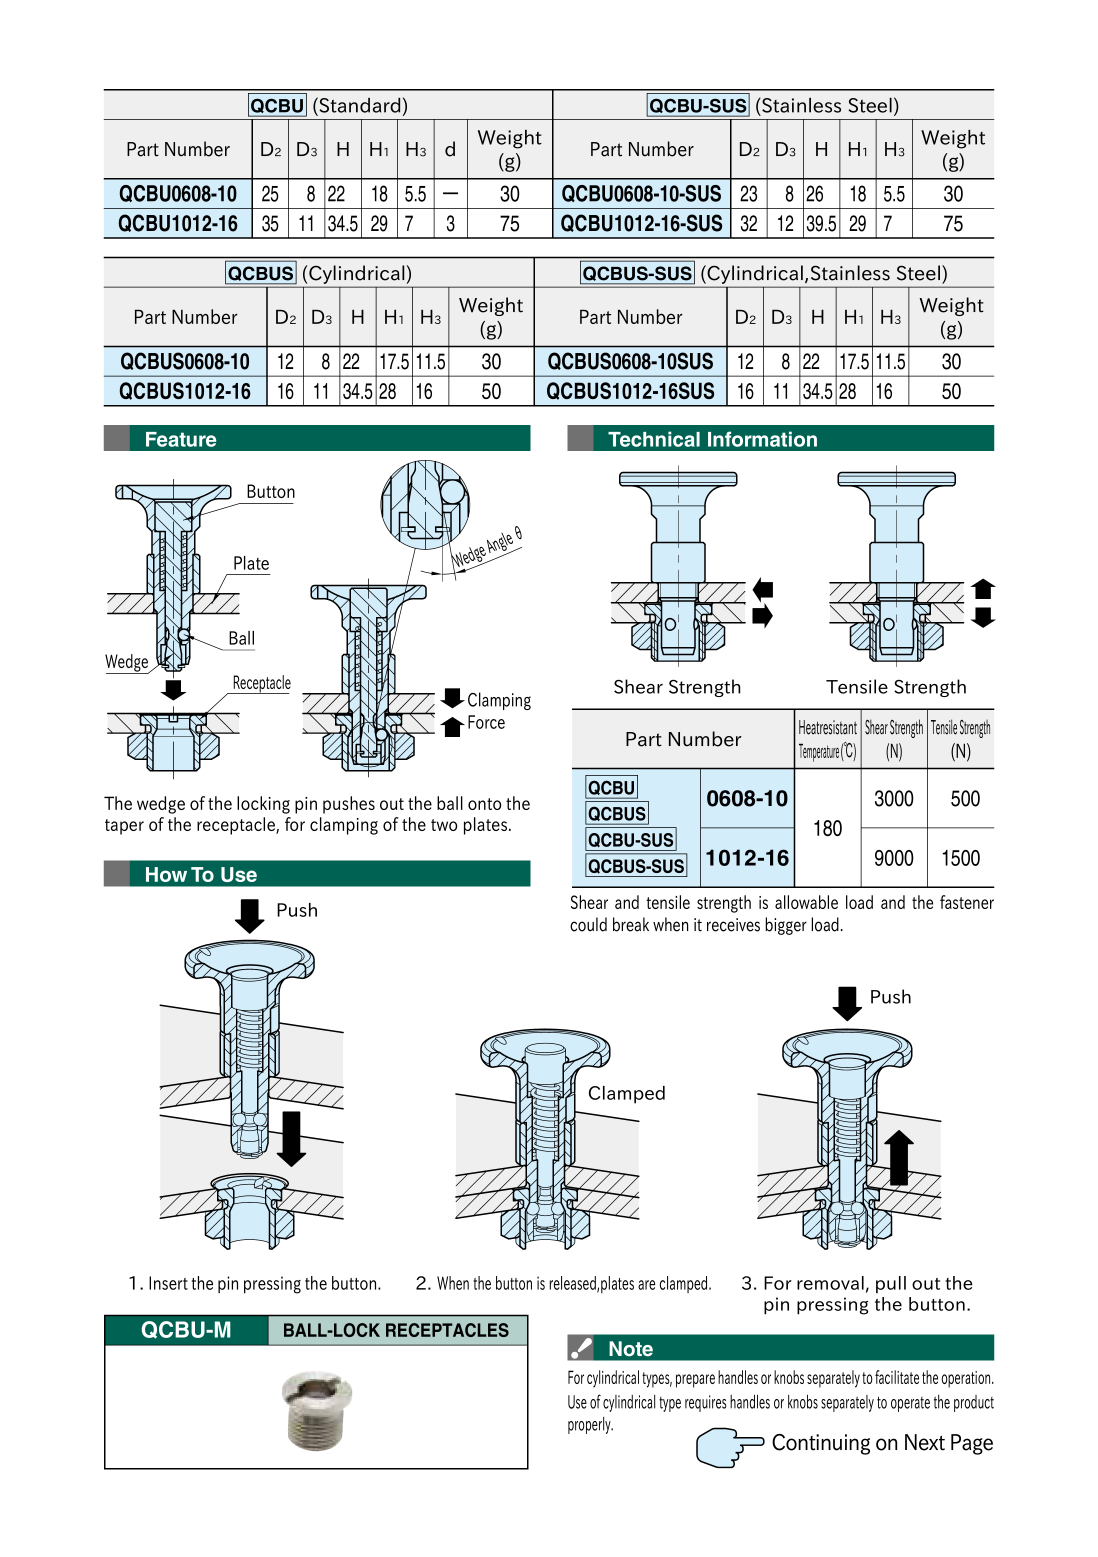  I want to click on Standard, so click(358, 105).
